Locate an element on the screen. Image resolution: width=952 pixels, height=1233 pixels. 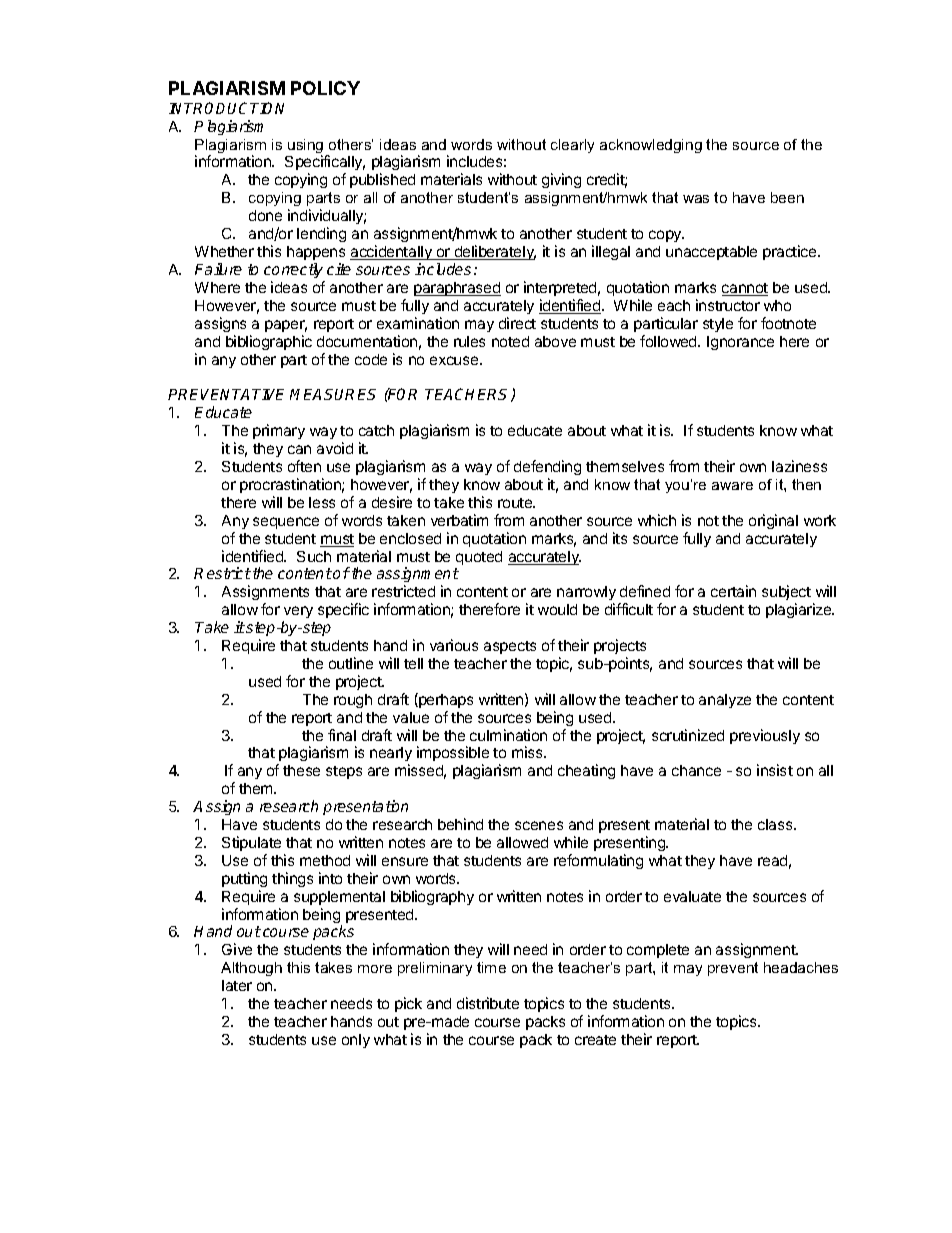
quoted is located at coordinates (479, 558).
